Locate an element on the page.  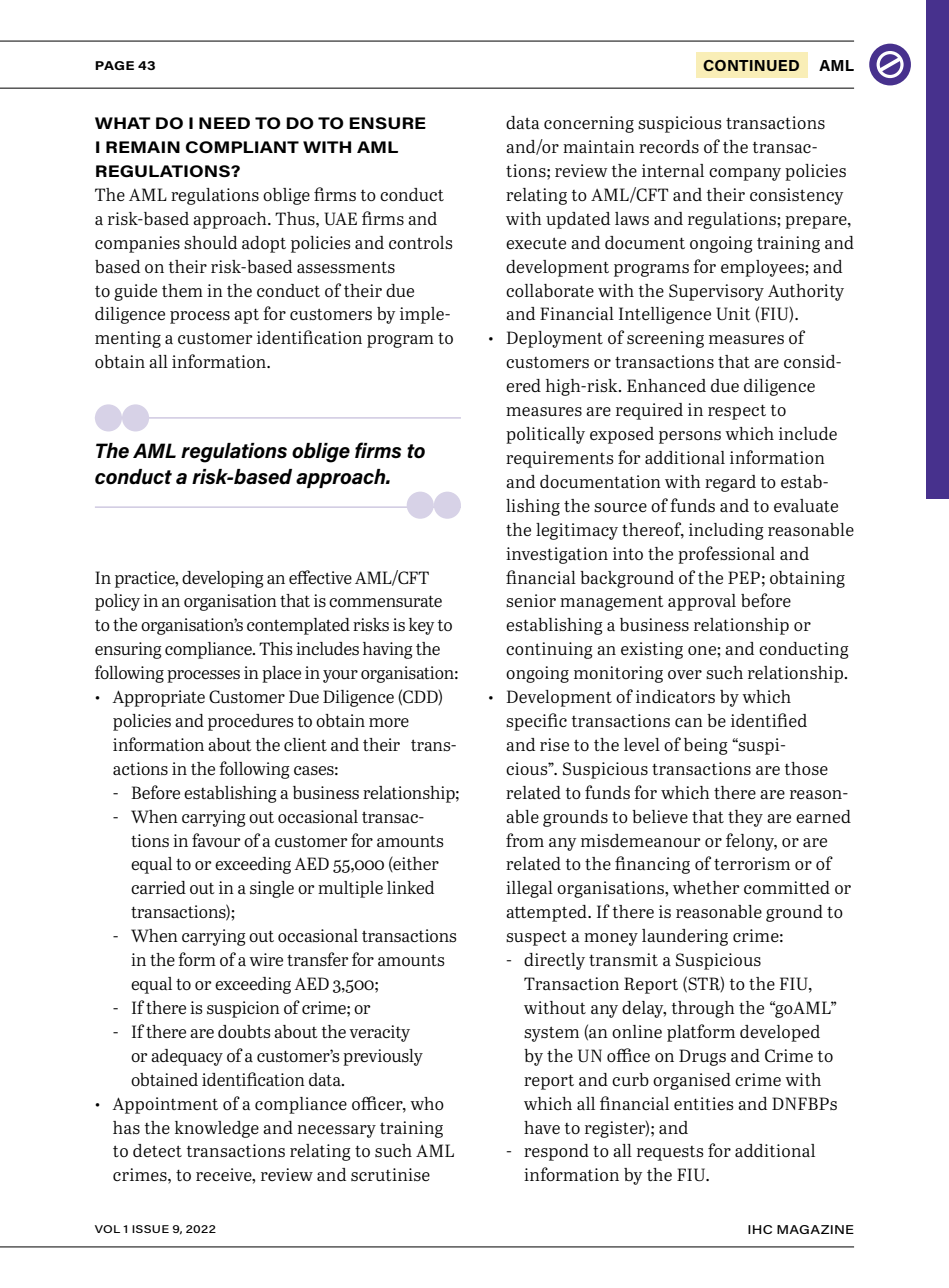
favour is located at coordinates (216, 840).
